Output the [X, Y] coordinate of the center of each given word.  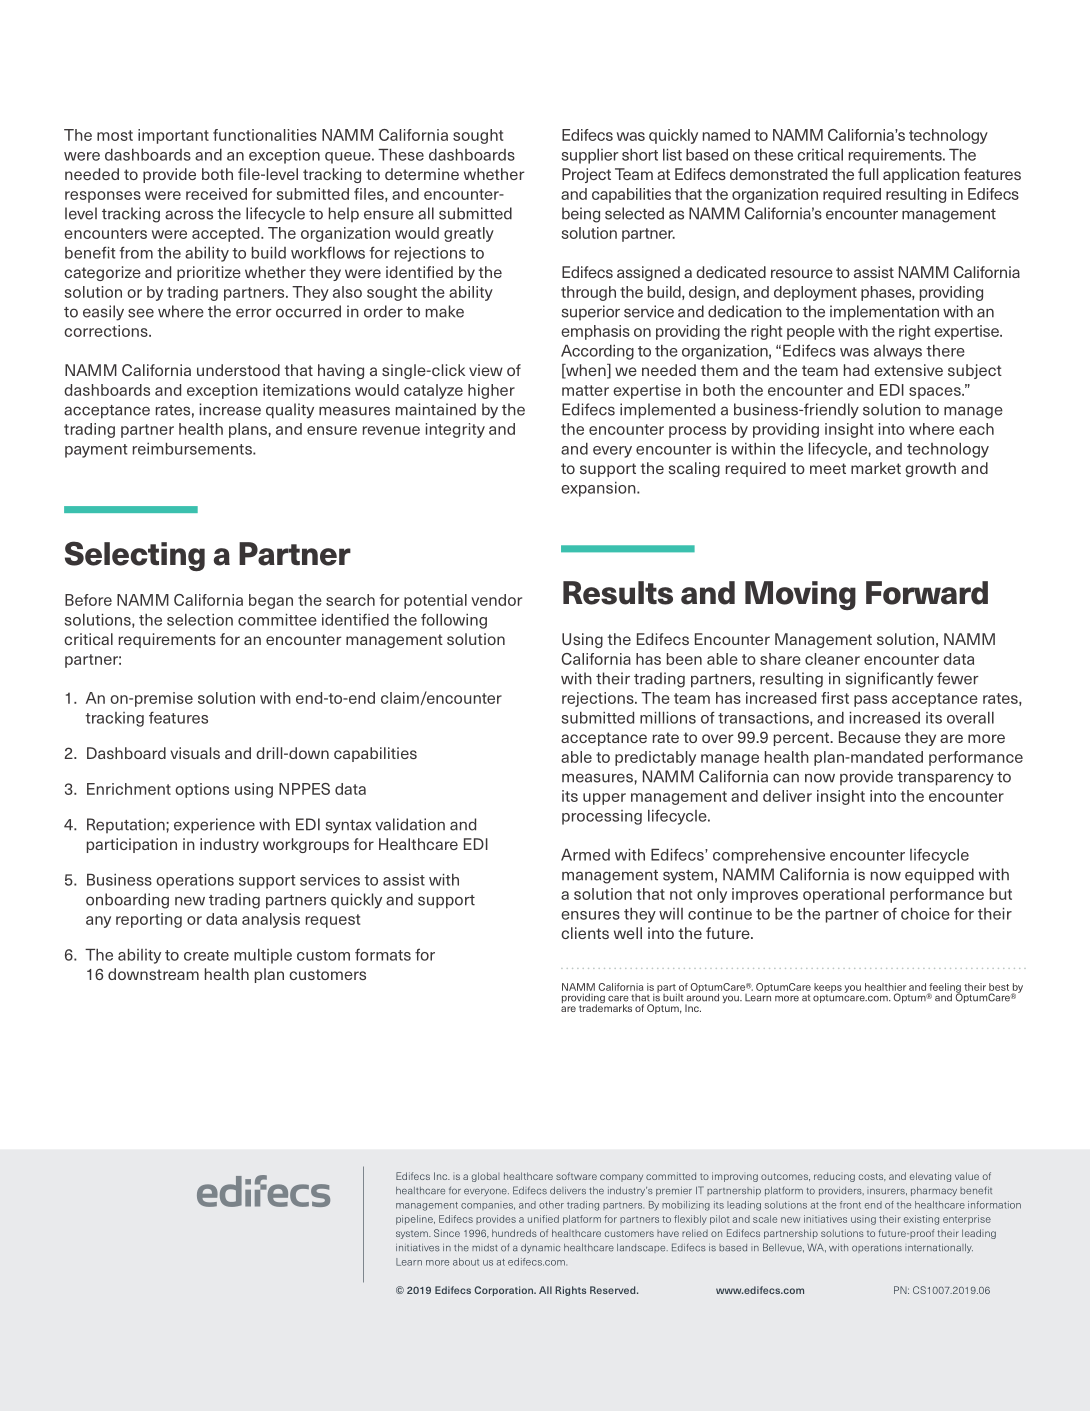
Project [586, 175]
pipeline [415, 1220]
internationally [939, 1248]
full [868, 174]
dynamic [540, 1248]
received [216, 194]
